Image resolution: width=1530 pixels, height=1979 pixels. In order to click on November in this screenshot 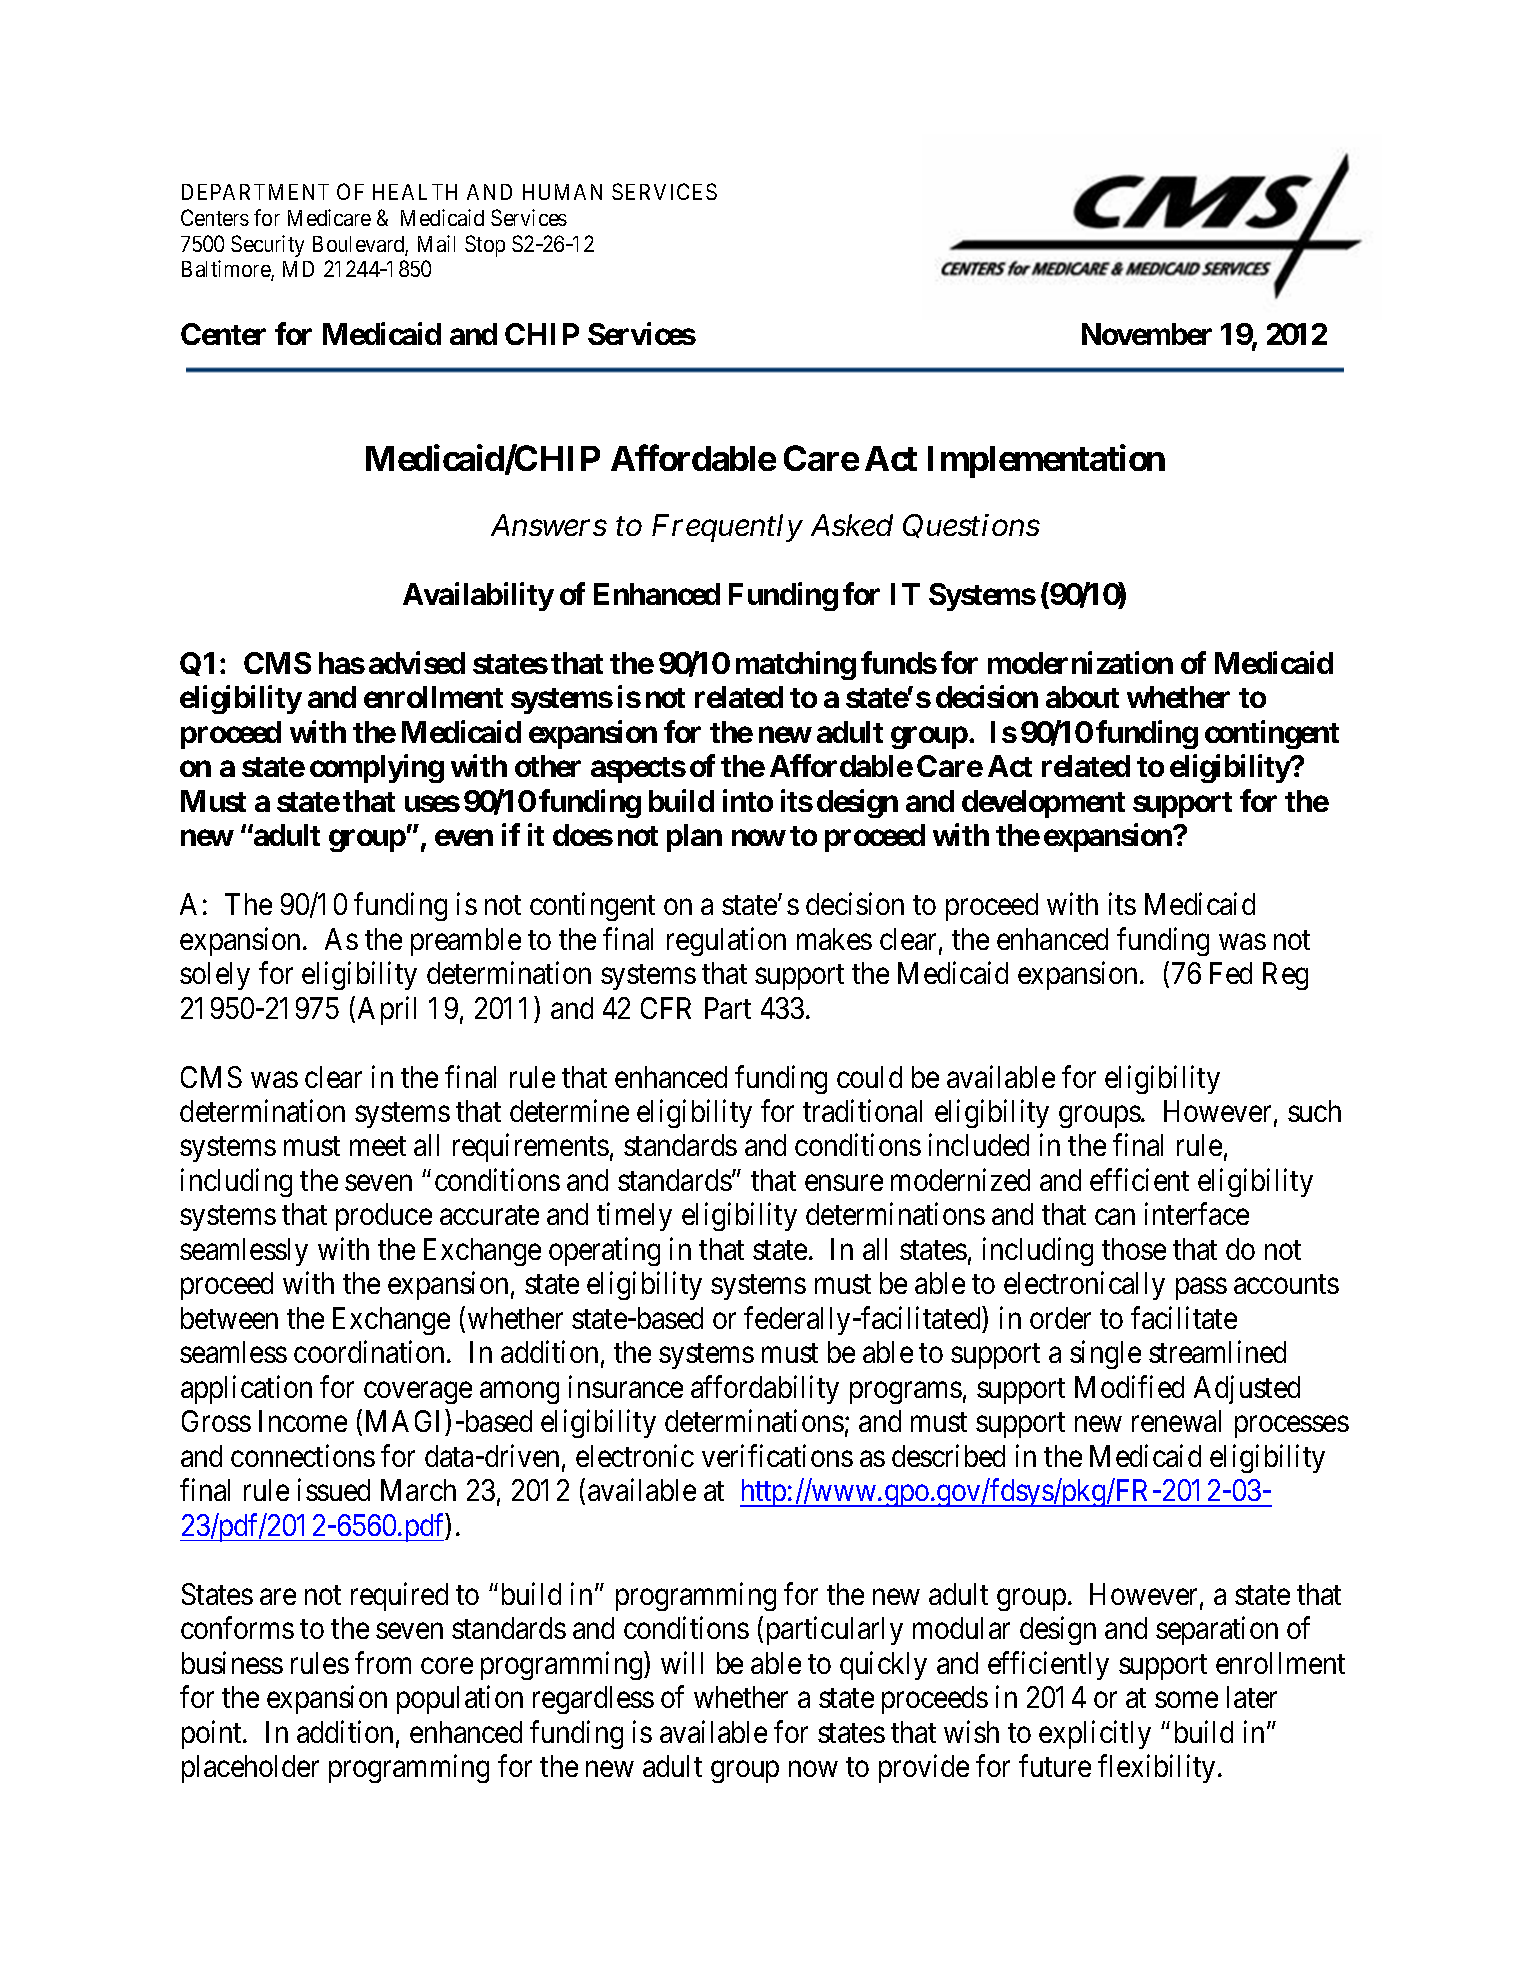, I will do `click(1147, 334)`.
